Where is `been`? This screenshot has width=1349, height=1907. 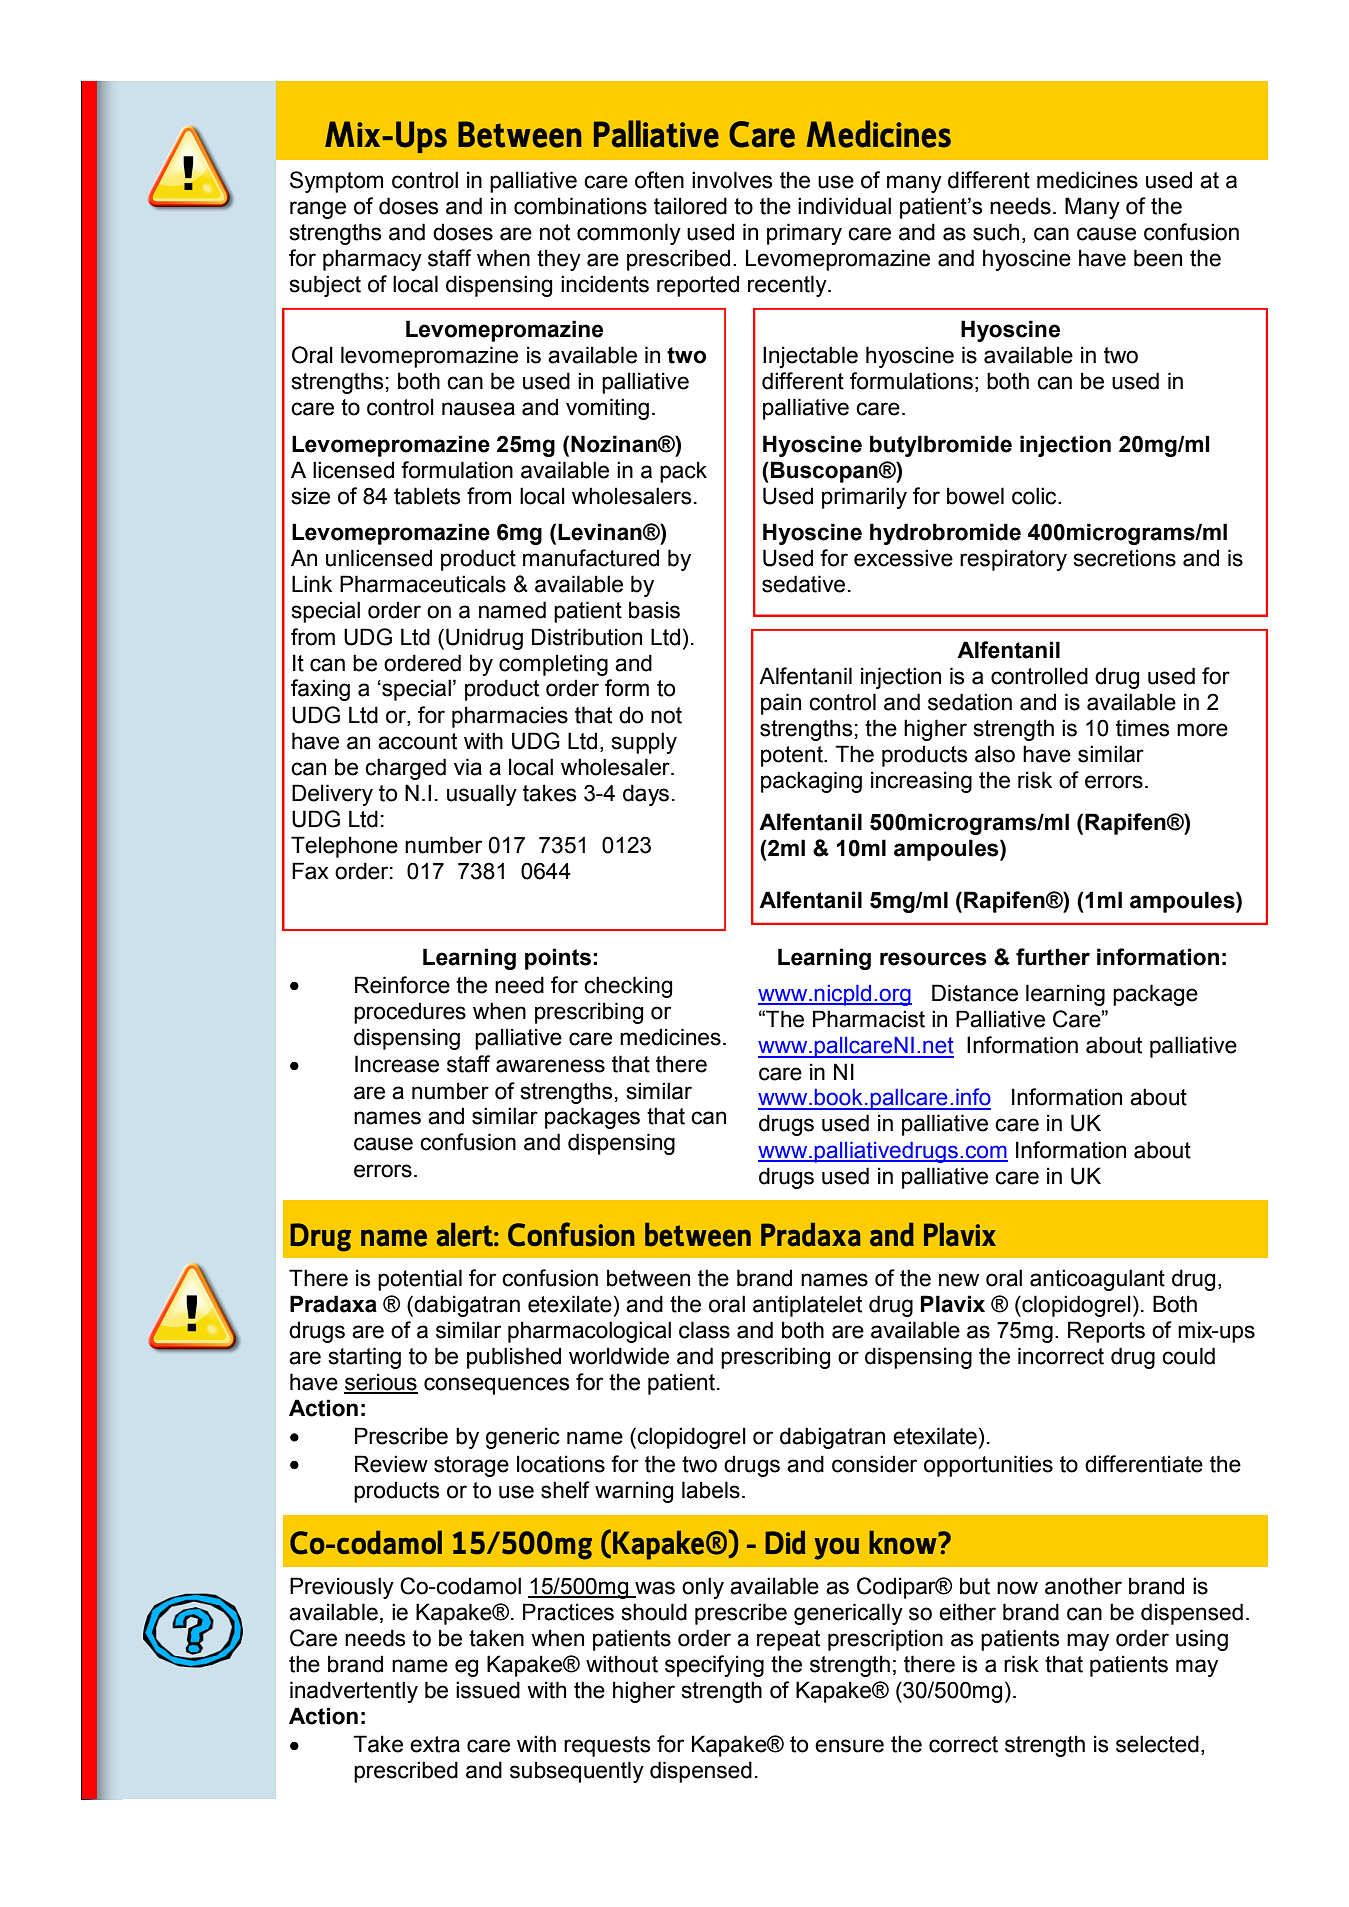
been is located at coordinates (1158, 258).
